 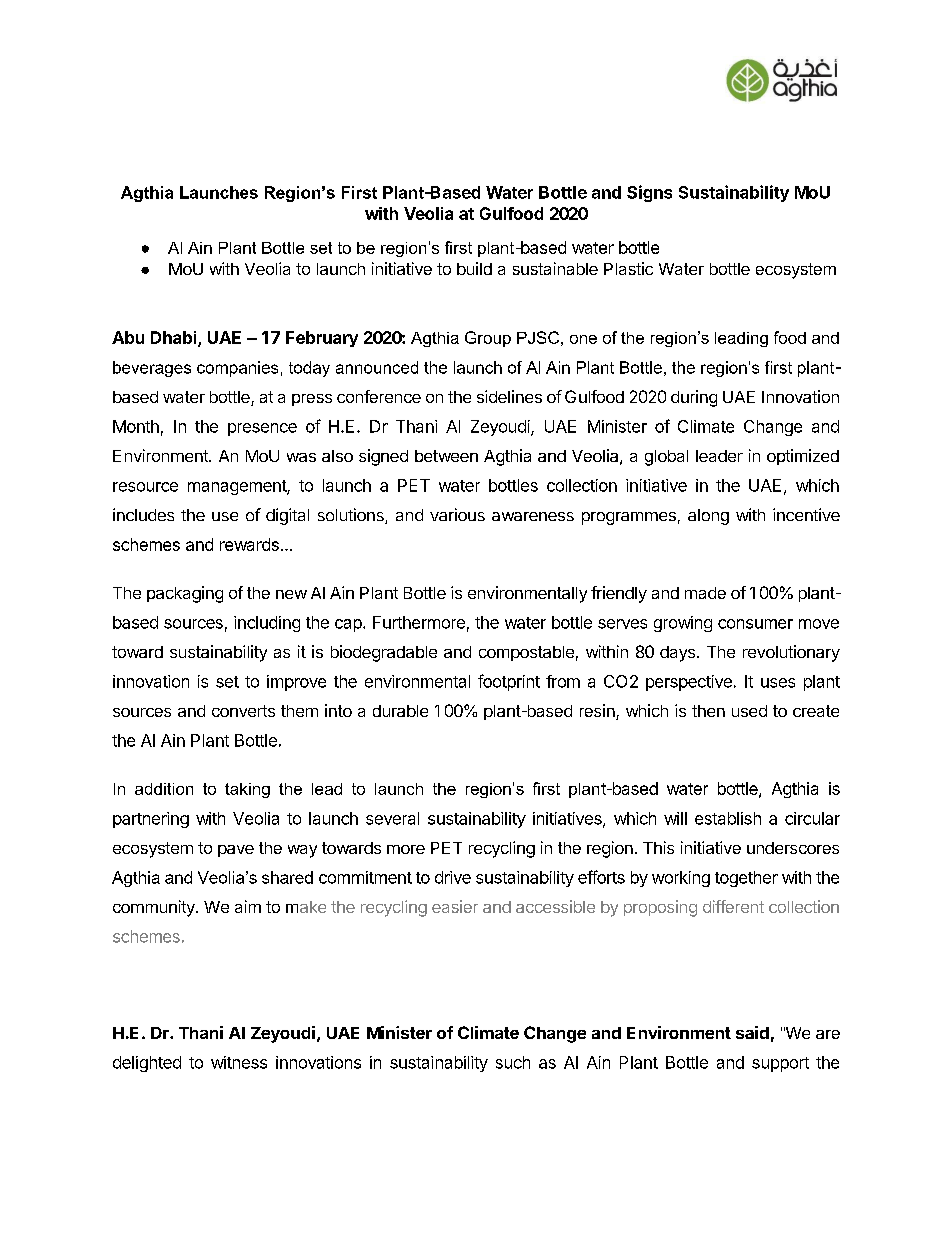 I want to click on rewards, so click(x=249, y=544).
